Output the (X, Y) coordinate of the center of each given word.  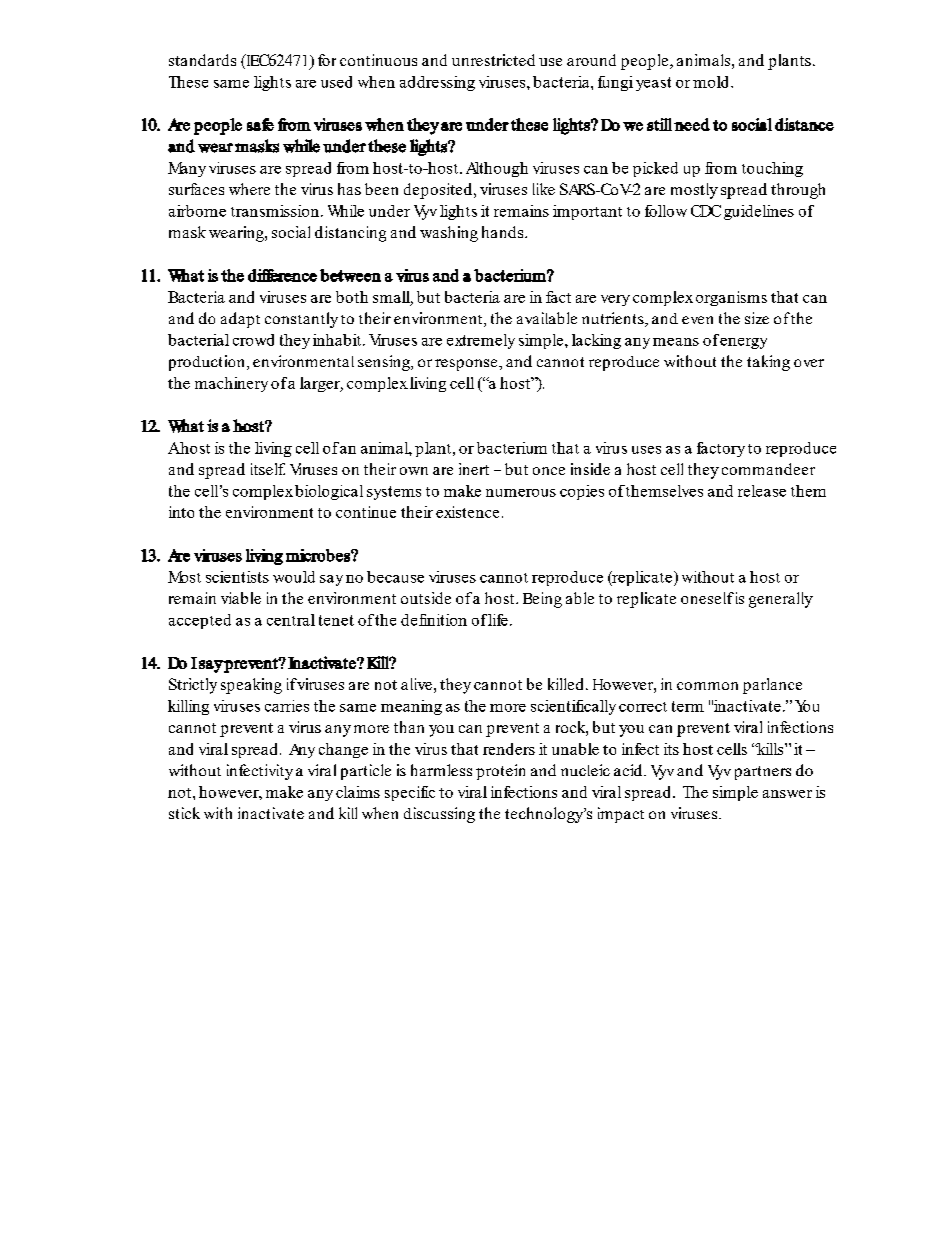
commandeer (768, 469)
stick (184, 813)
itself (268, 469)
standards (202, 60)
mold (712, 82)
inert (474, 469)
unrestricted (493, 60)
